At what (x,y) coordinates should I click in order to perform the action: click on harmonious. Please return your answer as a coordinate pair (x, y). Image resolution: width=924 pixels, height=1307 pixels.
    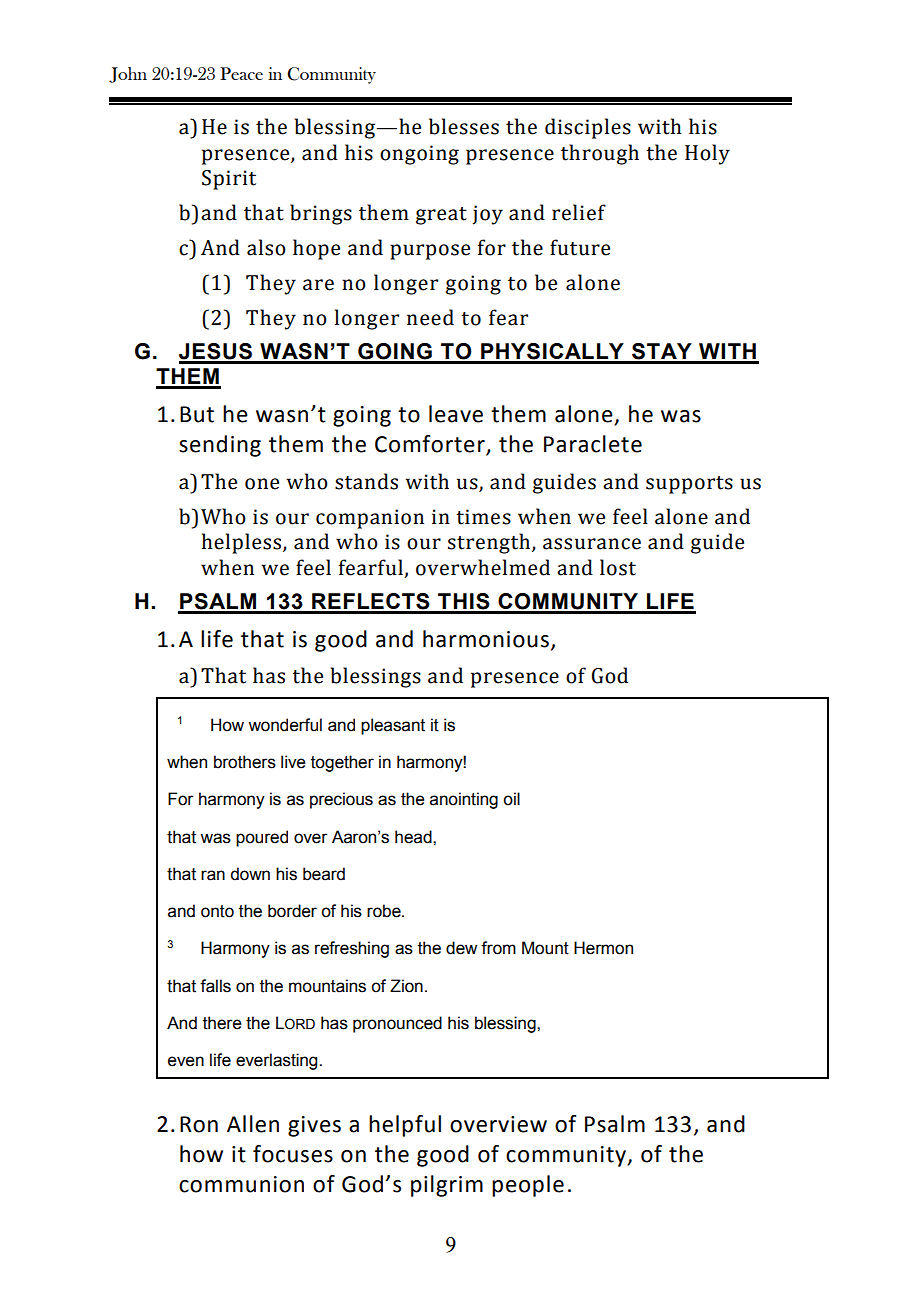
    Looking at the image, I should click on (486, 639).
